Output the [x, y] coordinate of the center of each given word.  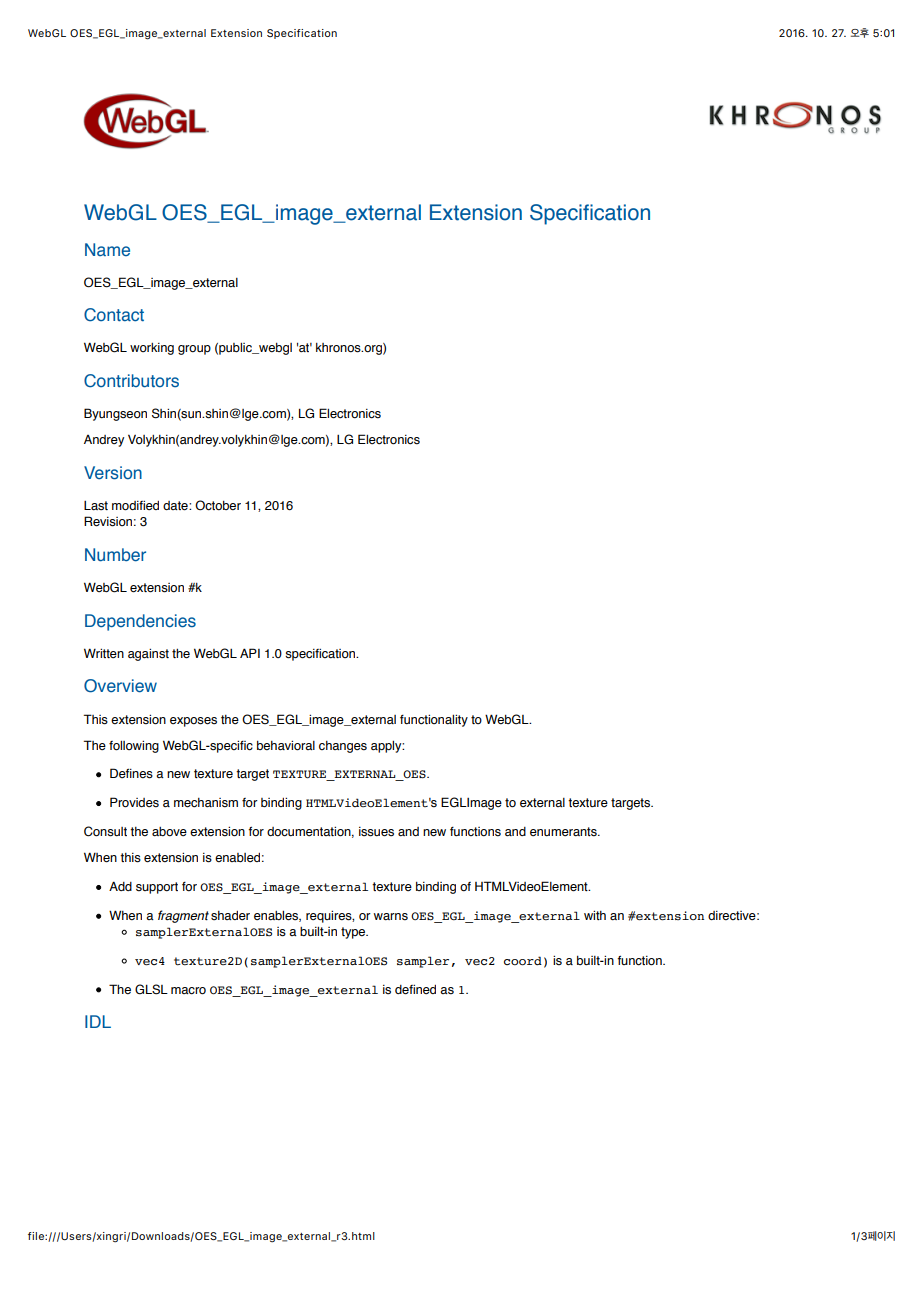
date [176, 506]
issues [376, 832]
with [595, 915]
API [250, 653]
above [169, 832]
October [218, 505]
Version [113, 473]
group [194, 350]
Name [107, 249]
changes [343, 747]
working [152, 349]
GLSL [151, 989]
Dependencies [140, 622]
